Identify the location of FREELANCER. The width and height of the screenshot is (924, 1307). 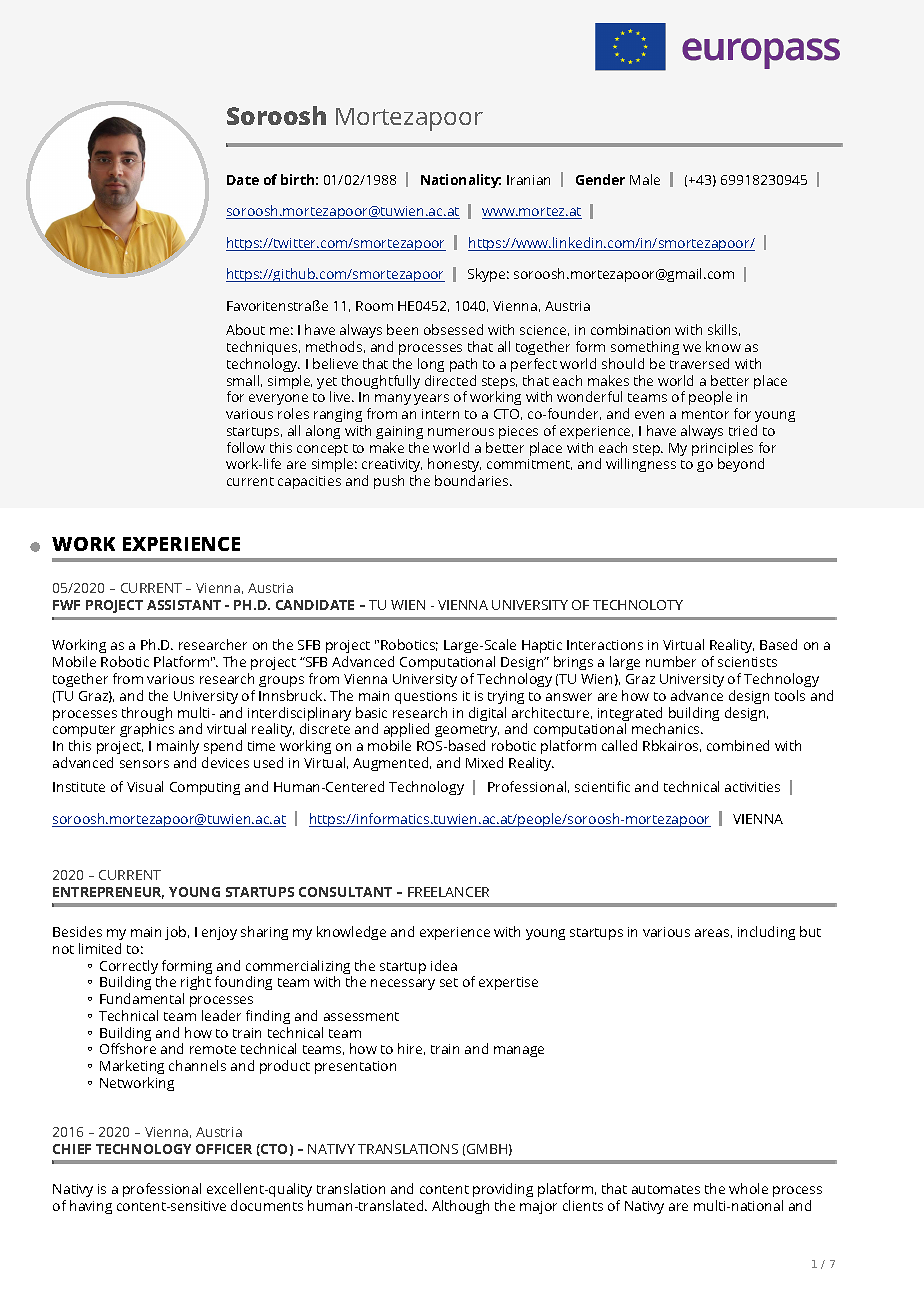
(448, 892).
